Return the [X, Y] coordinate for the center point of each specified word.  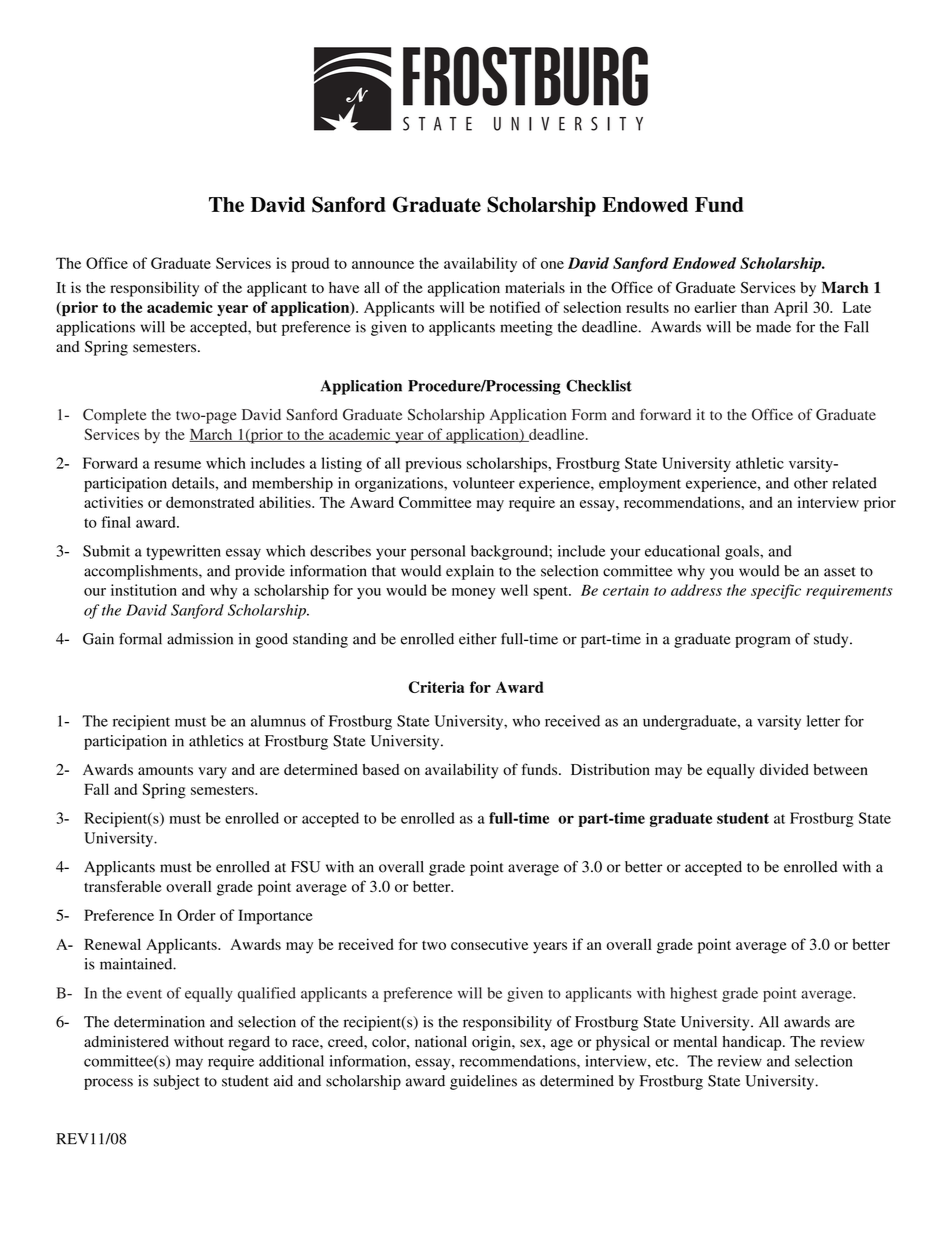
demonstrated [210, 502]
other [811, 483]
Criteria [436, 687]
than [755, 307]
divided [784, 769]
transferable [123, 886]
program [762, 642]
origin [492, 1043]
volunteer [484, 483]
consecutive [489, 944]
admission [200, 639]
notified [515, 307]
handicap [753, 1043]
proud [310, 265]
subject [177, 1082]
